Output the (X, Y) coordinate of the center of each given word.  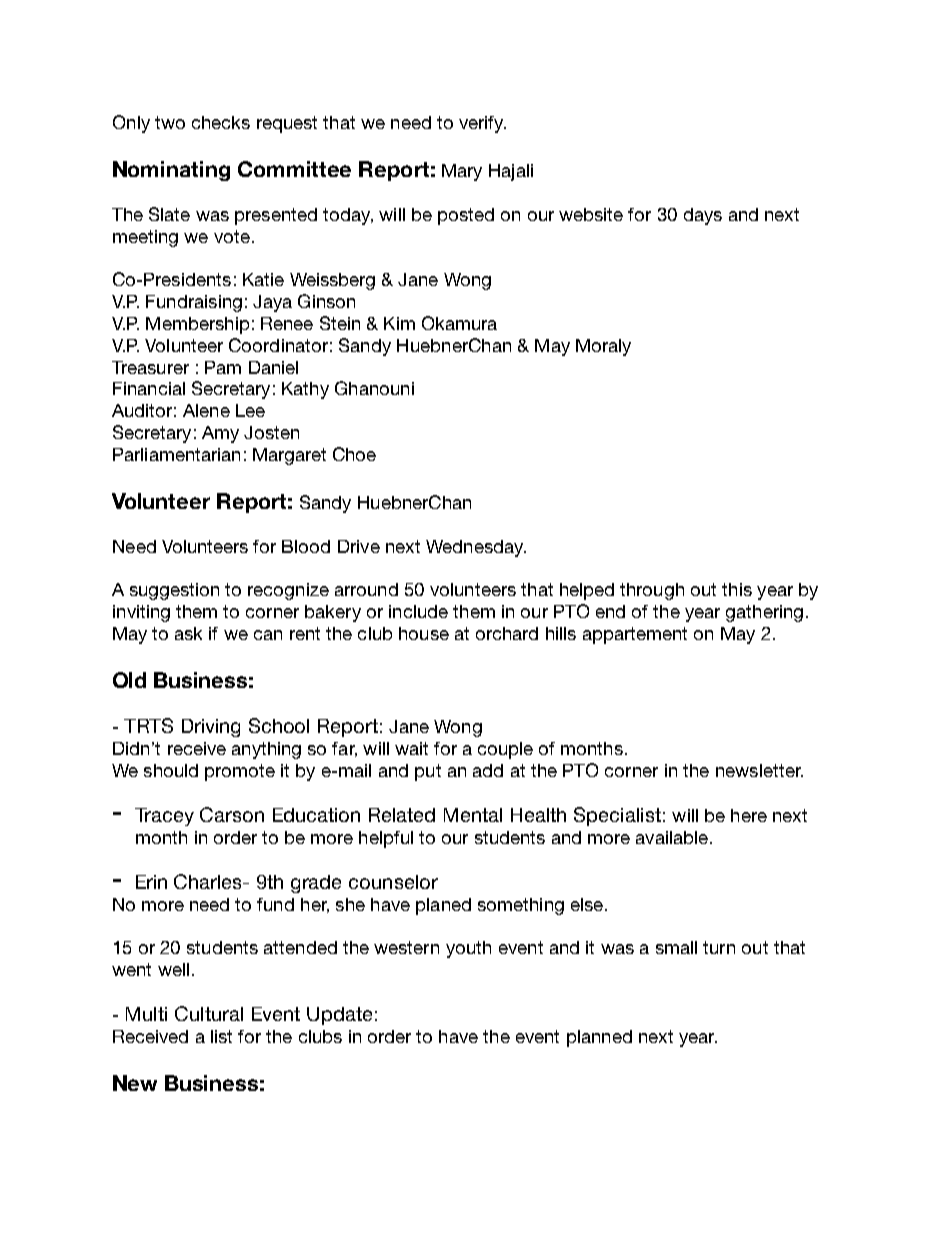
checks (221, 122)
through (652, 591)
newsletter (759, 770)
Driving (211, 728)
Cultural (209, 1013)
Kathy (305, 390)
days (703, 216)
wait (411, 748)
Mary (462, 172)
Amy (220, 434)
